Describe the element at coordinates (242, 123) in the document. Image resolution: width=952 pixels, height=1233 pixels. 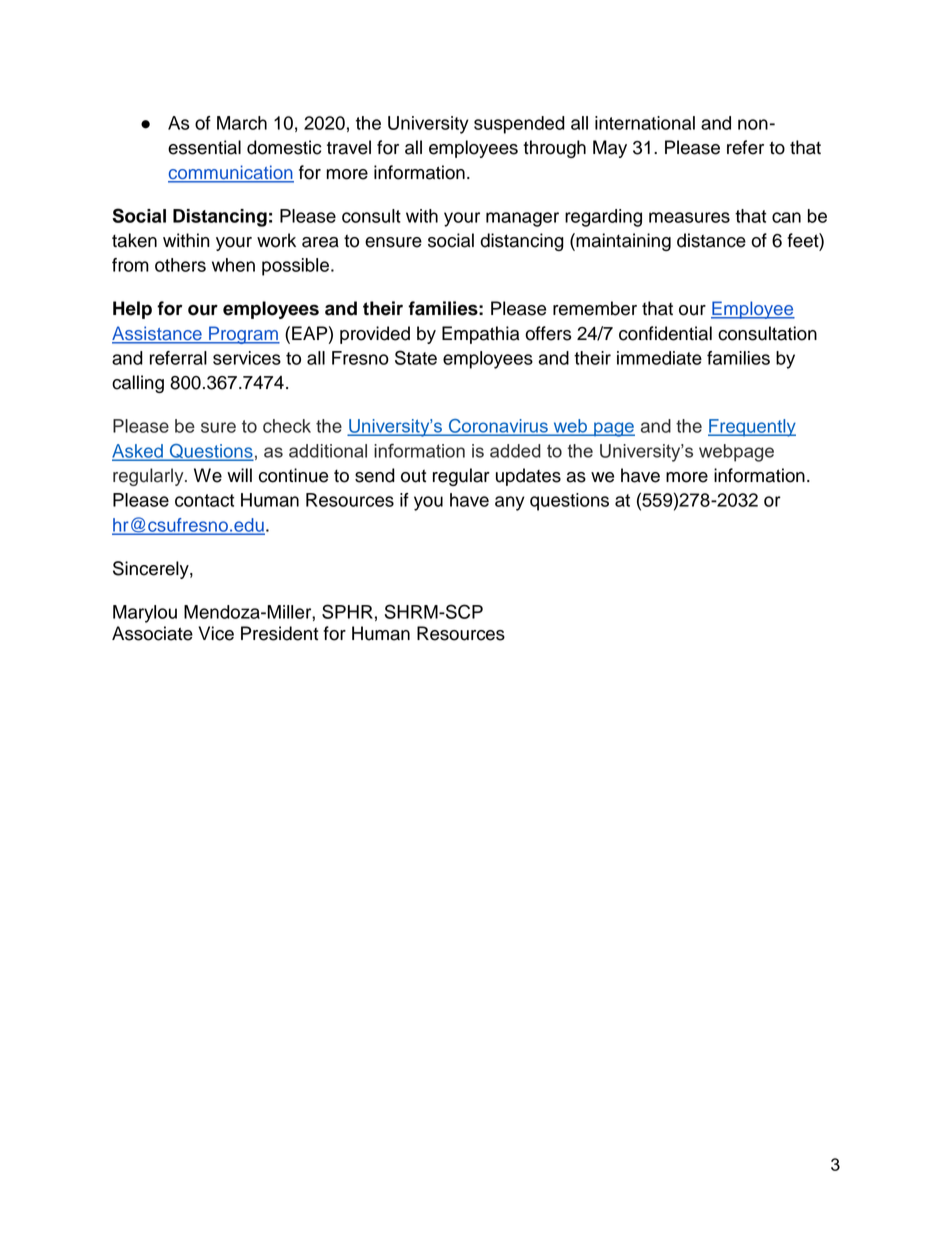
I see `March` at that location.
